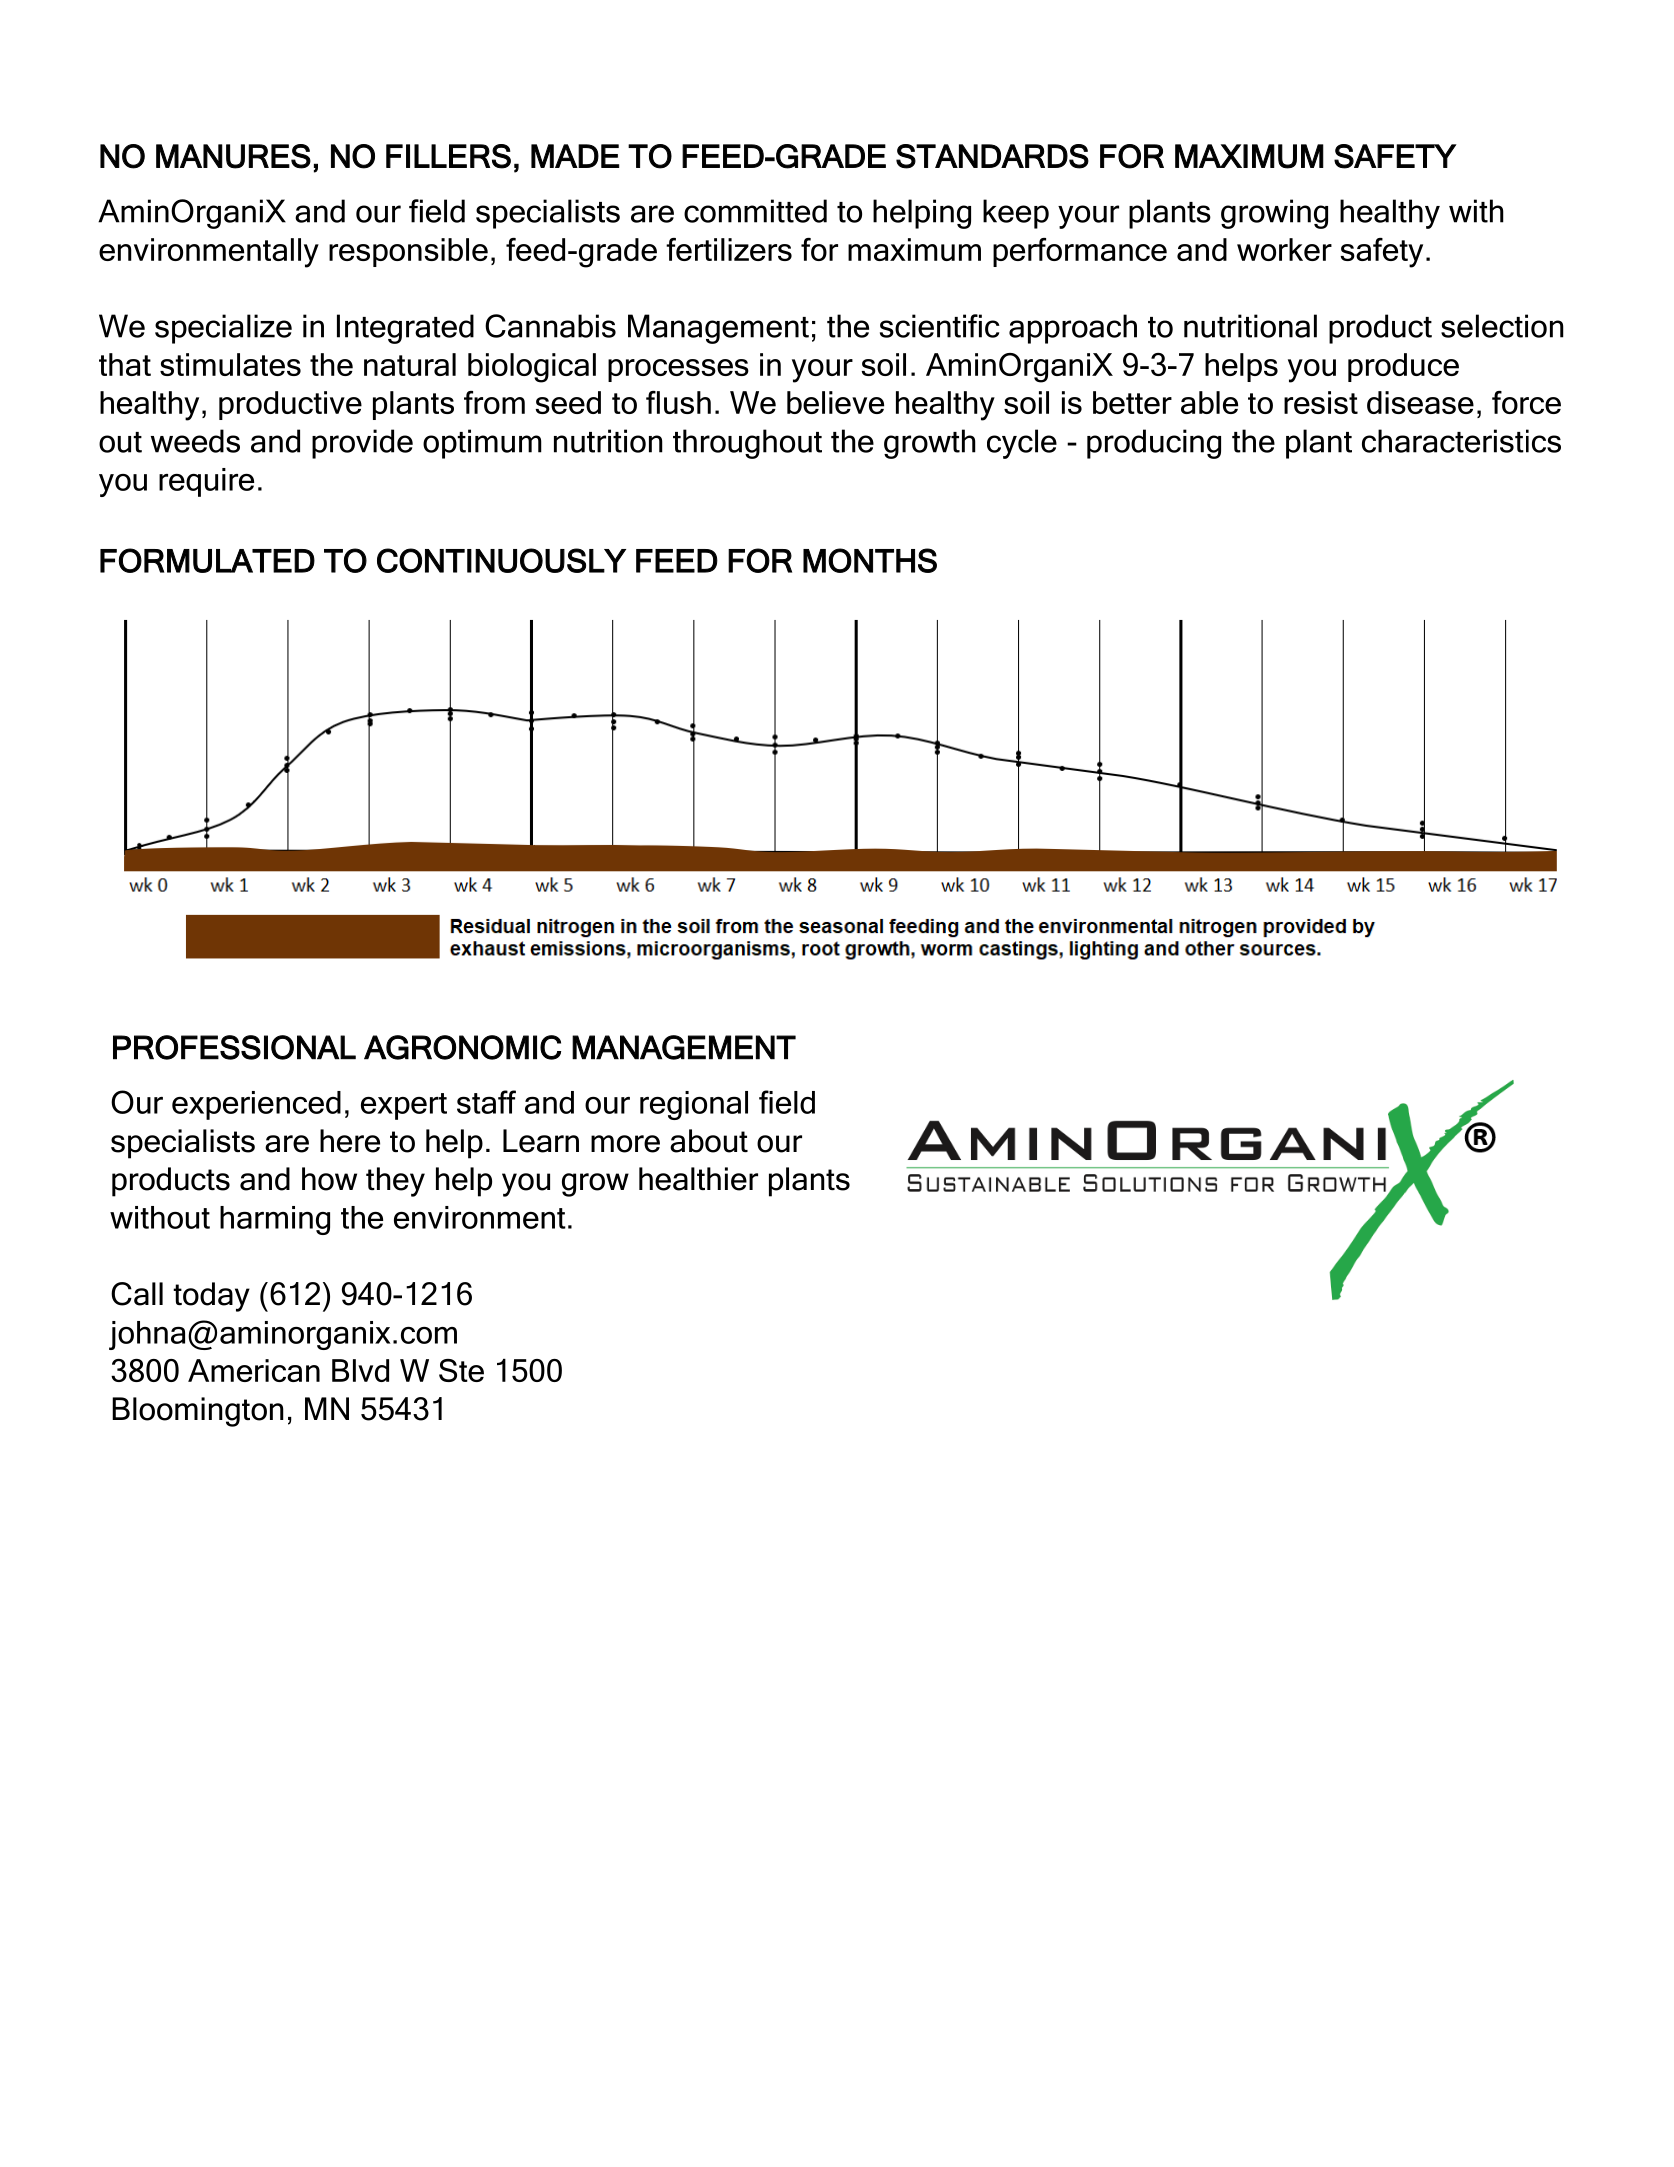 This image has width=1674, height=2167. What do you see at coordinates (709, 1141) in the image?
I see `about` at bounding box center [709, 1141].
